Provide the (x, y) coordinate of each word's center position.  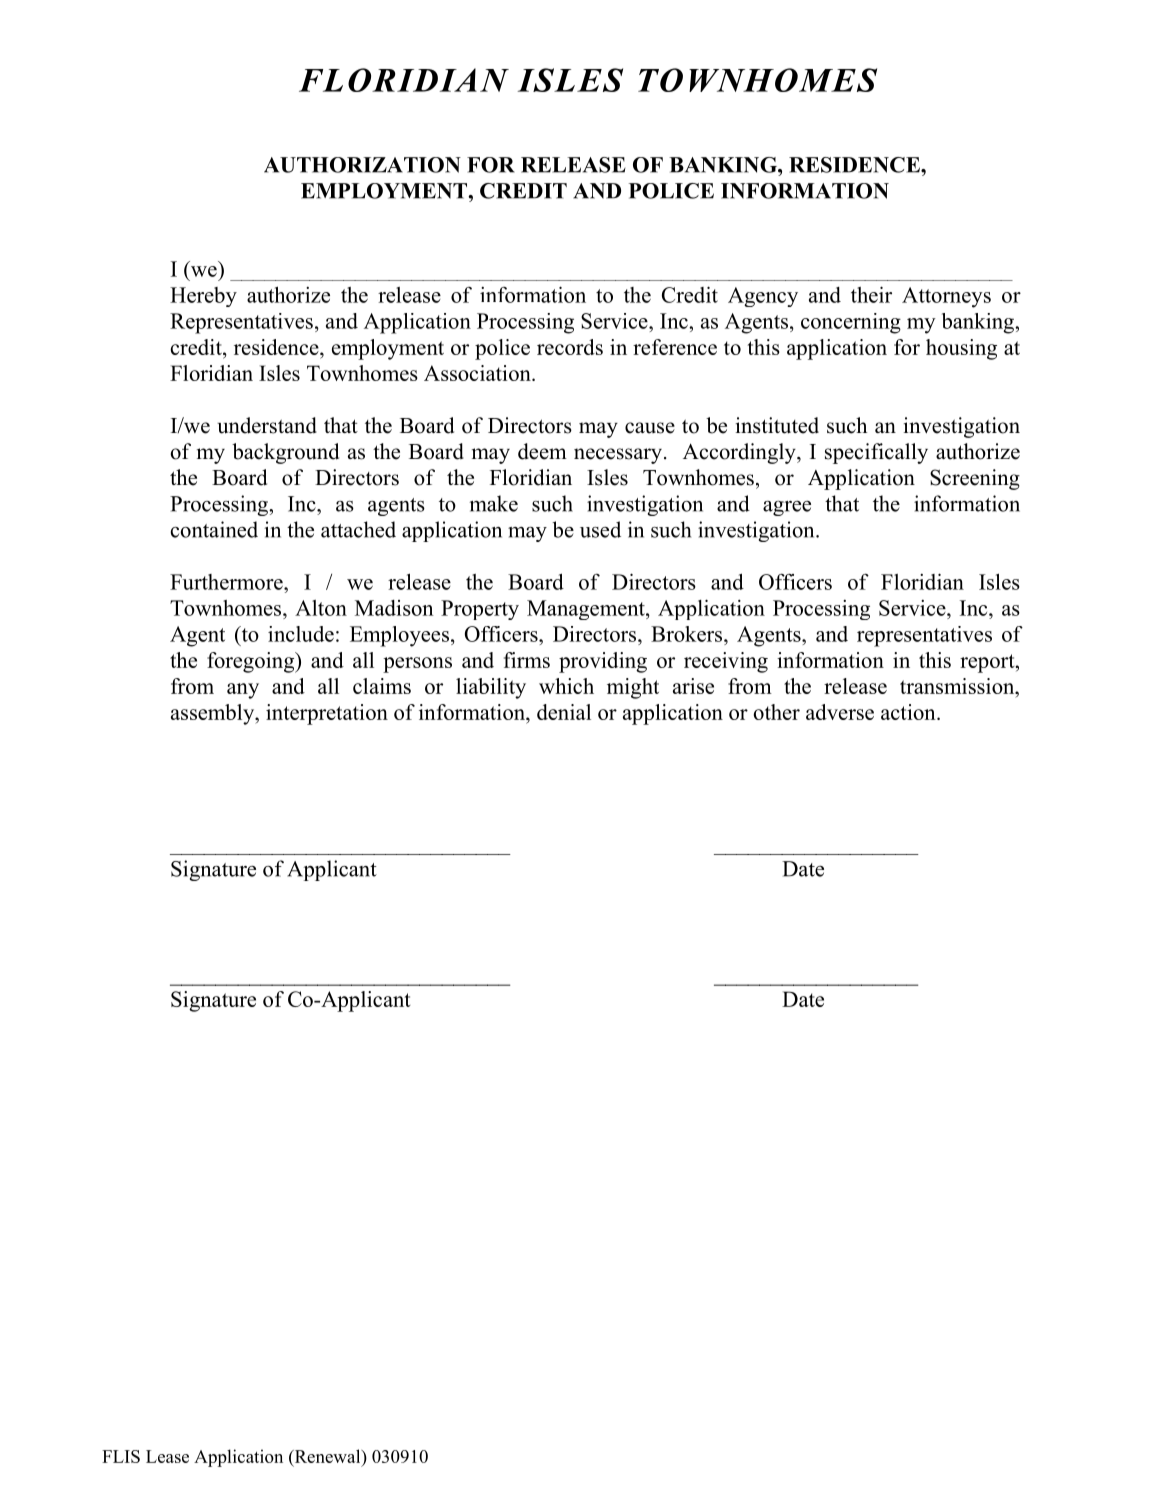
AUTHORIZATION (362, 165)
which (566, 686)
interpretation (327, 714)
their (871, 294)
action (909, 712)
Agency (763, 297)
